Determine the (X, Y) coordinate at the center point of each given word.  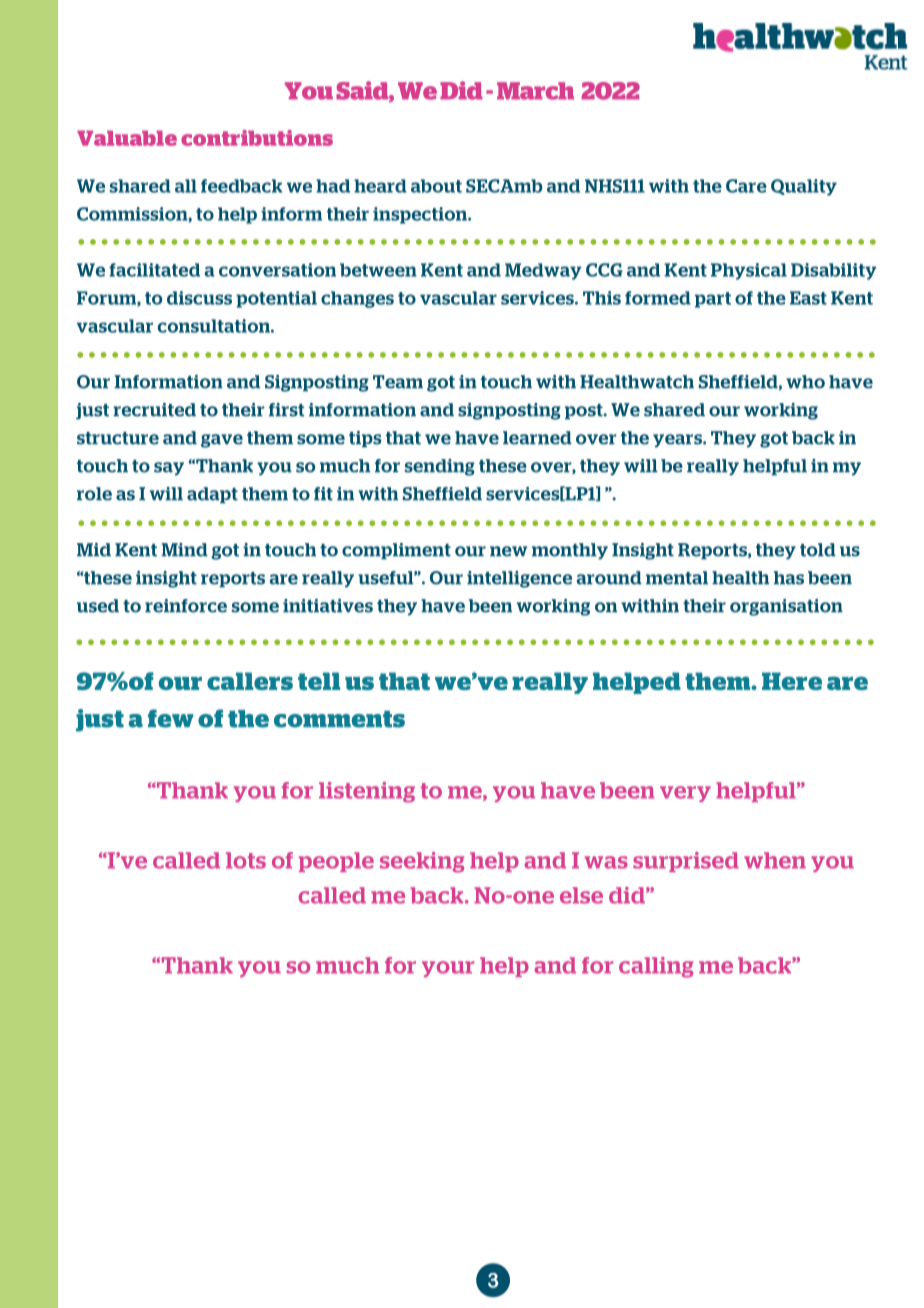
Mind (184, 550)
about (436, 186)
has (789, 578)
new (508, 551)
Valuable (127, 138)
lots (246, 860)
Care (746, 186)
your (448, 969)
